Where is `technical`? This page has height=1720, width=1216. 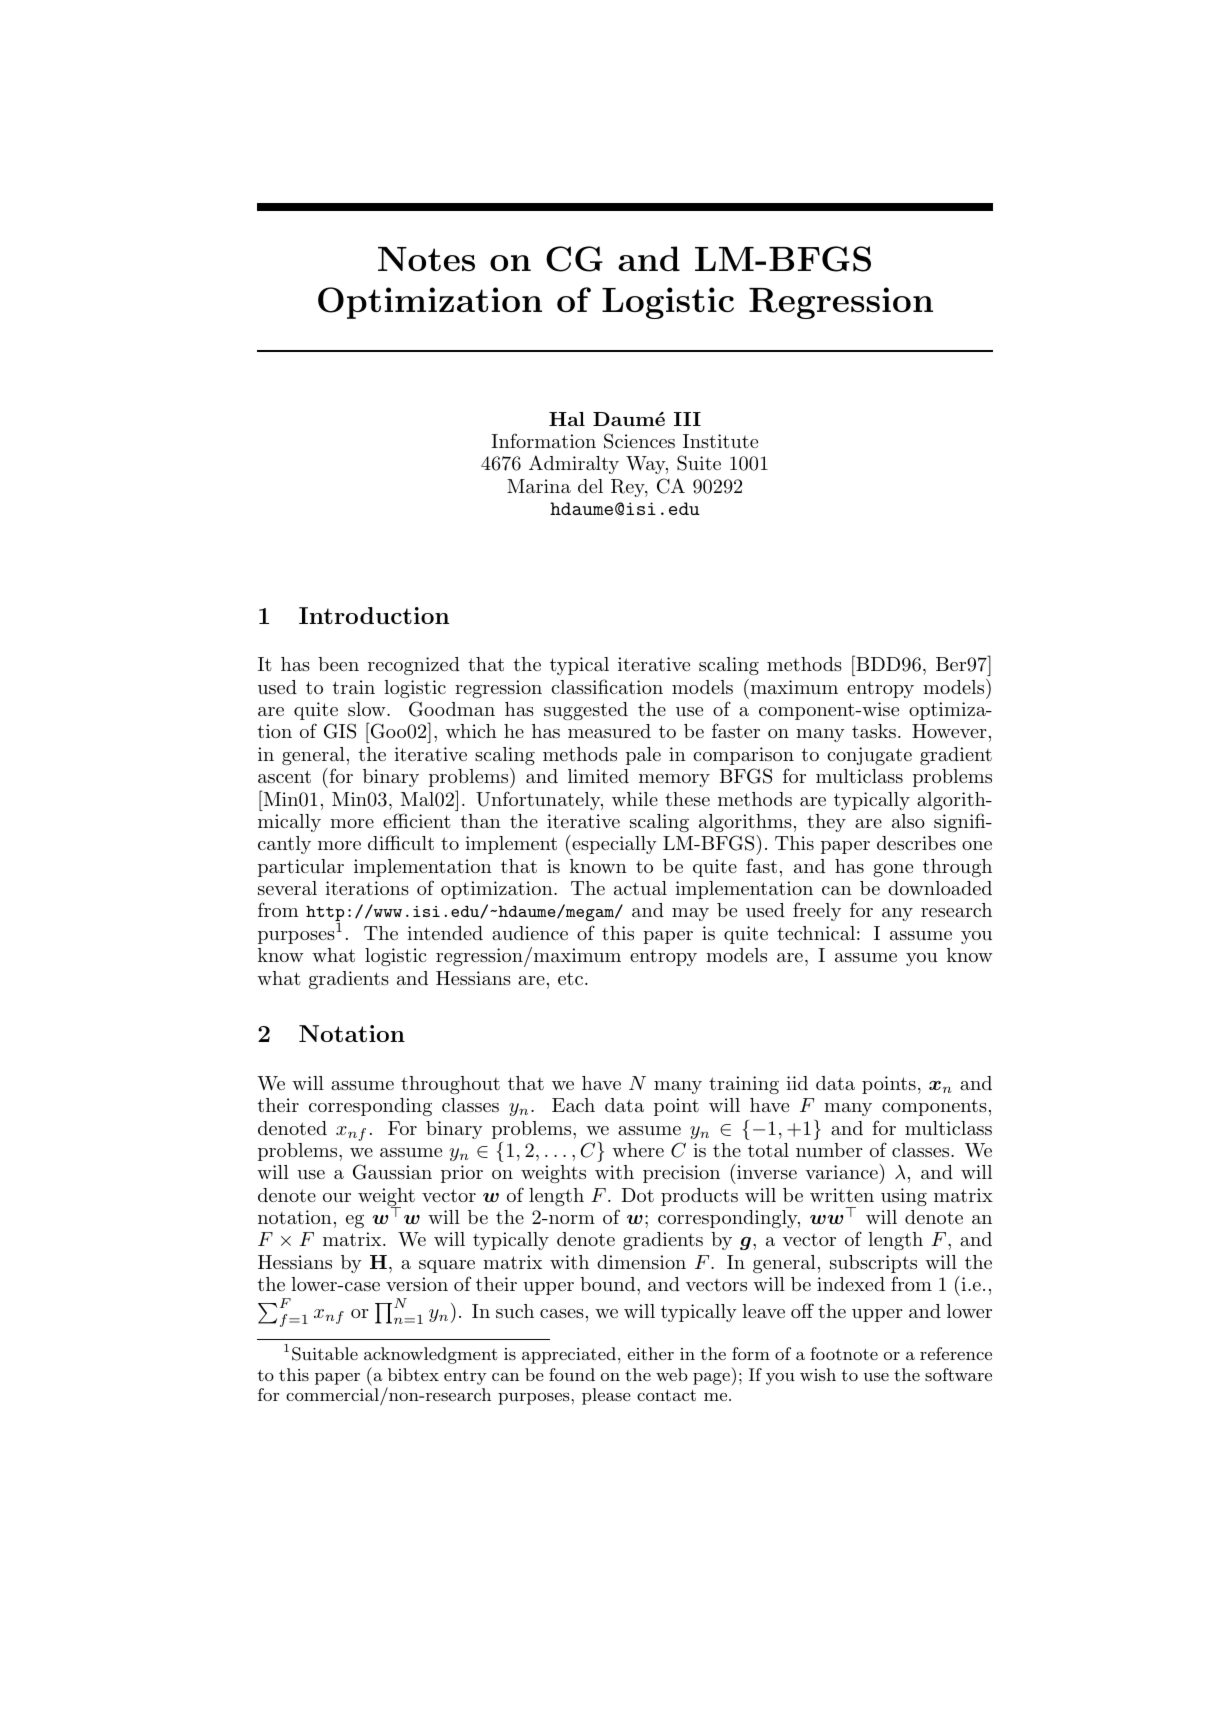 technical is located at coordinates (816, 933).
